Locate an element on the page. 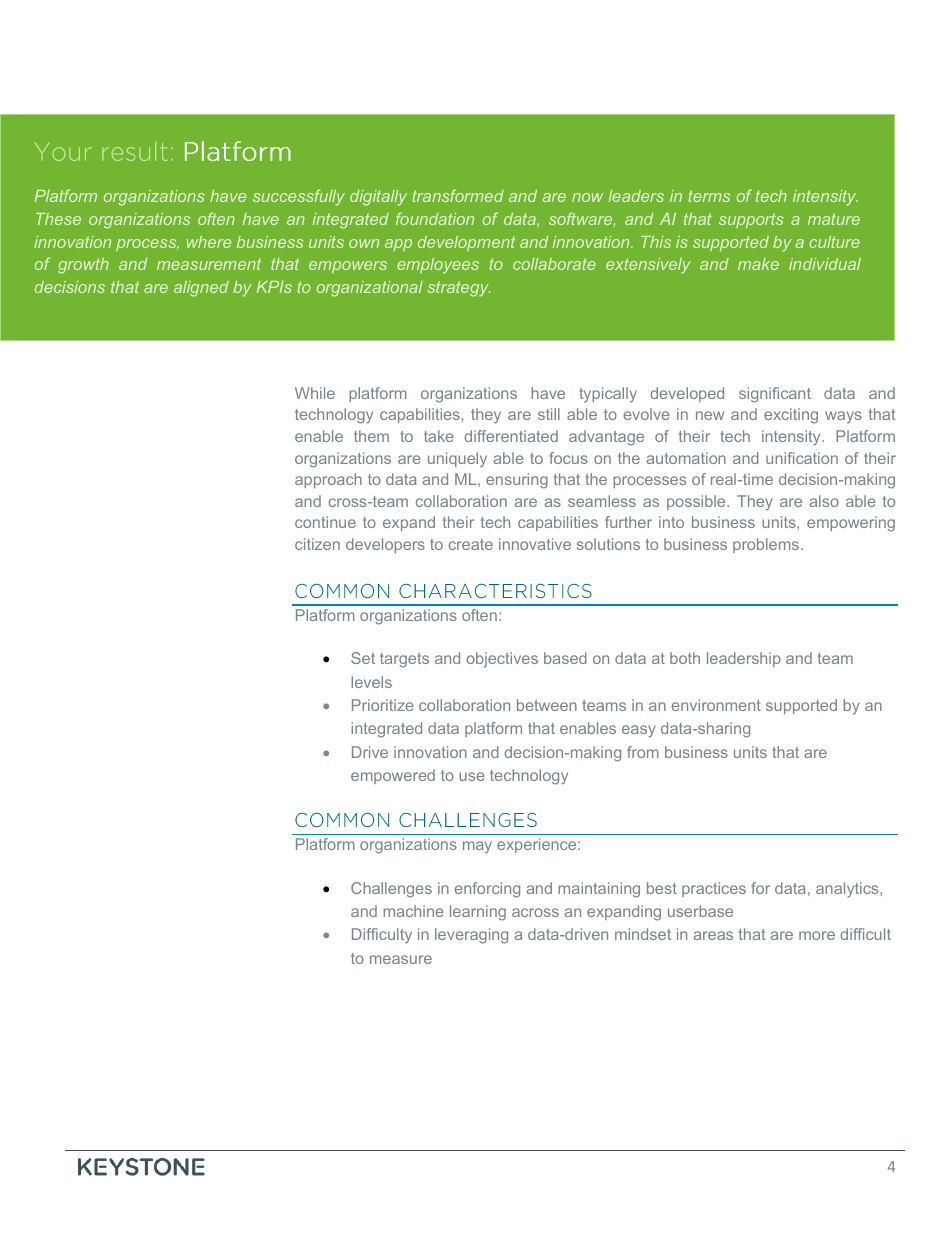  problems is located at coordinates (767, 545).
